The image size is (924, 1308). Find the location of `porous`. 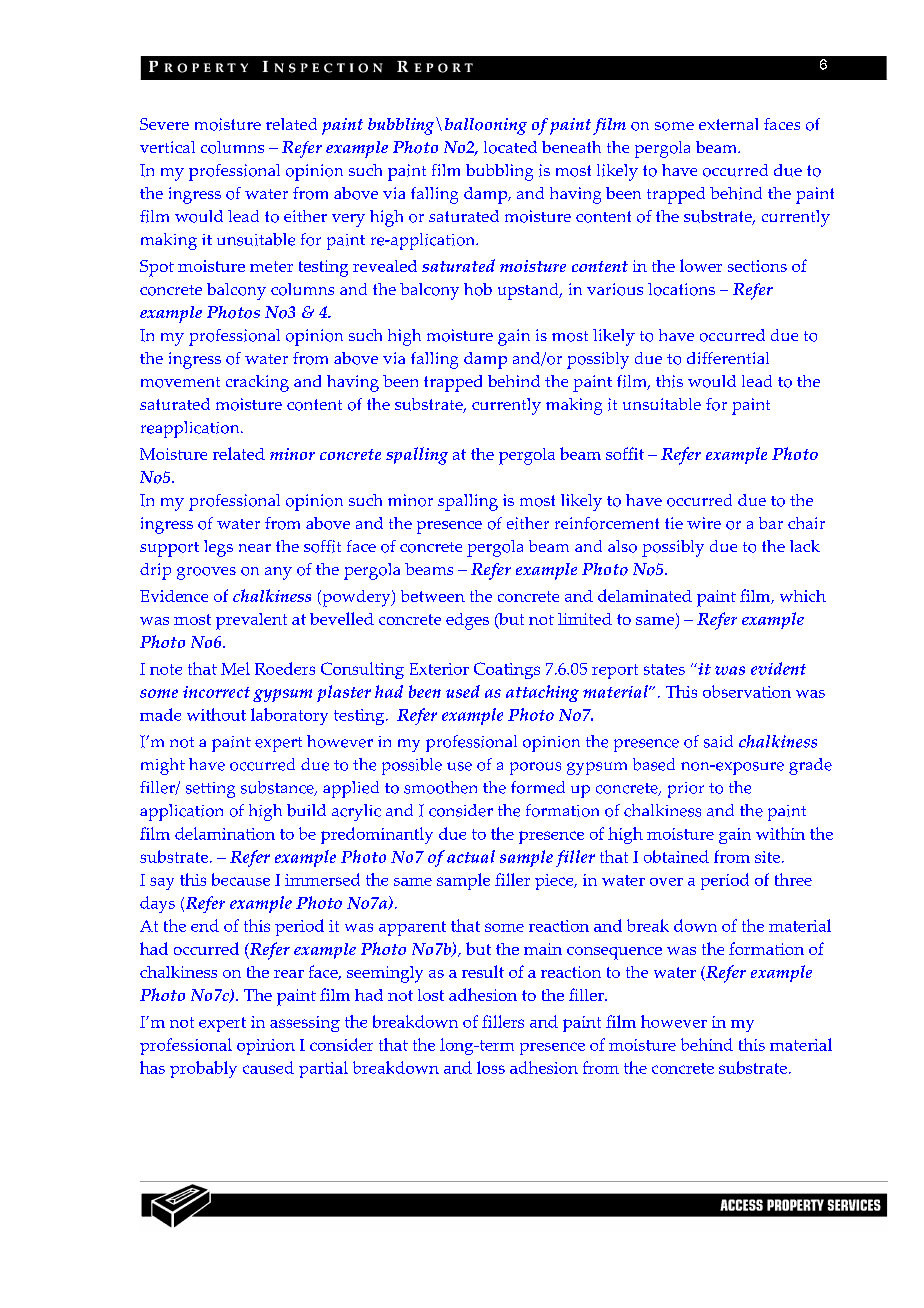

porous is located at coordinates (535, 768).
